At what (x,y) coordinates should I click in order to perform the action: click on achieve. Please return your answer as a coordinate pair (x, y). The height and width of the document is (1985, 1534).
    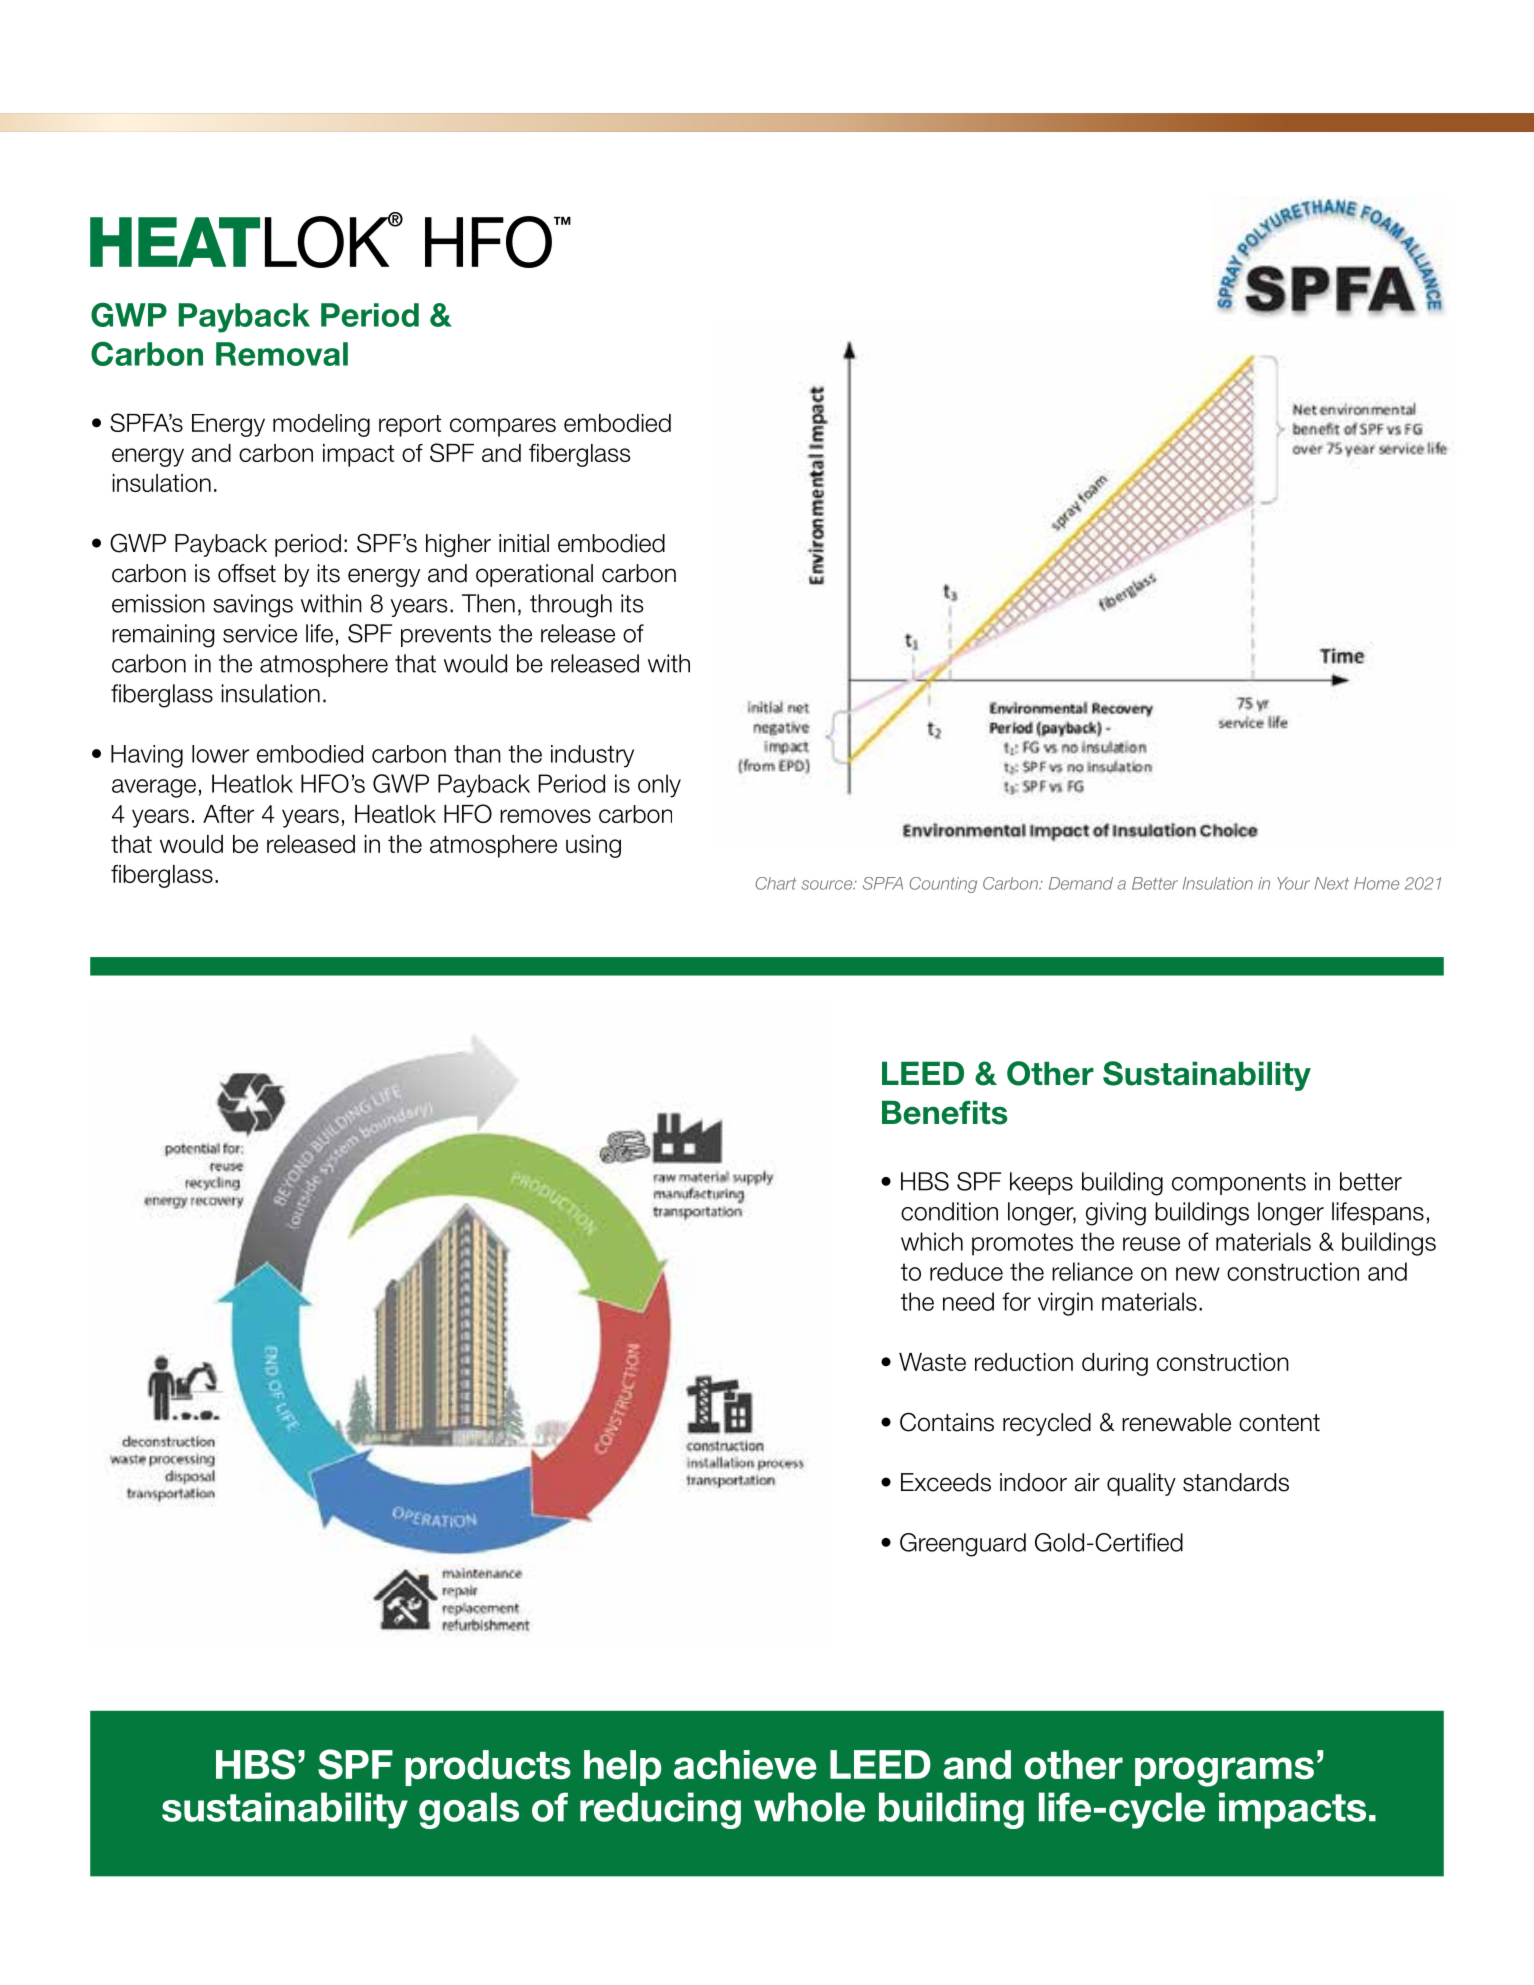
    Looking at the image, I should click on (745, 1765).
